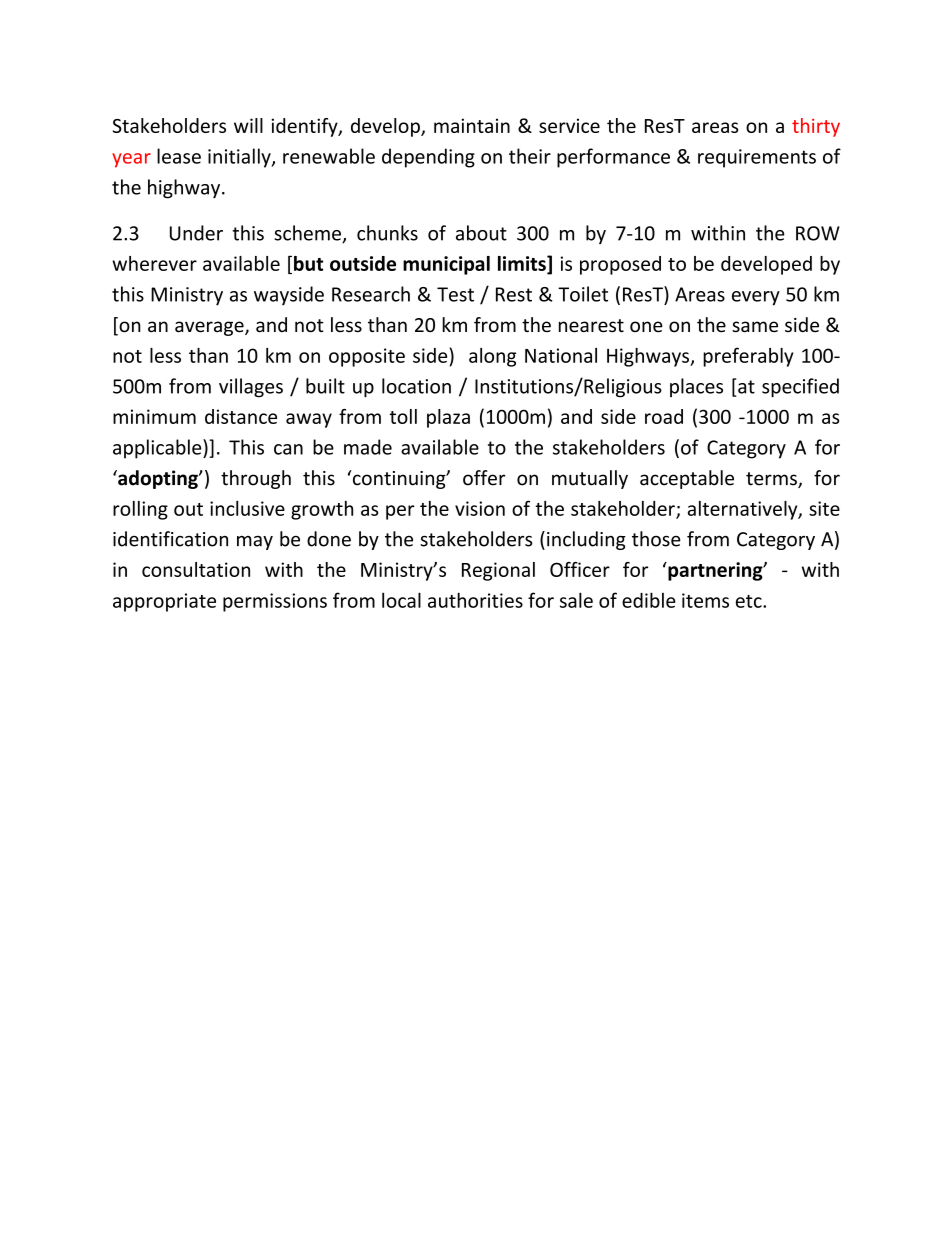  What do you see at coordinates (158, 449) in the page?
I see `applicable` at bounding box center [158, 449].
